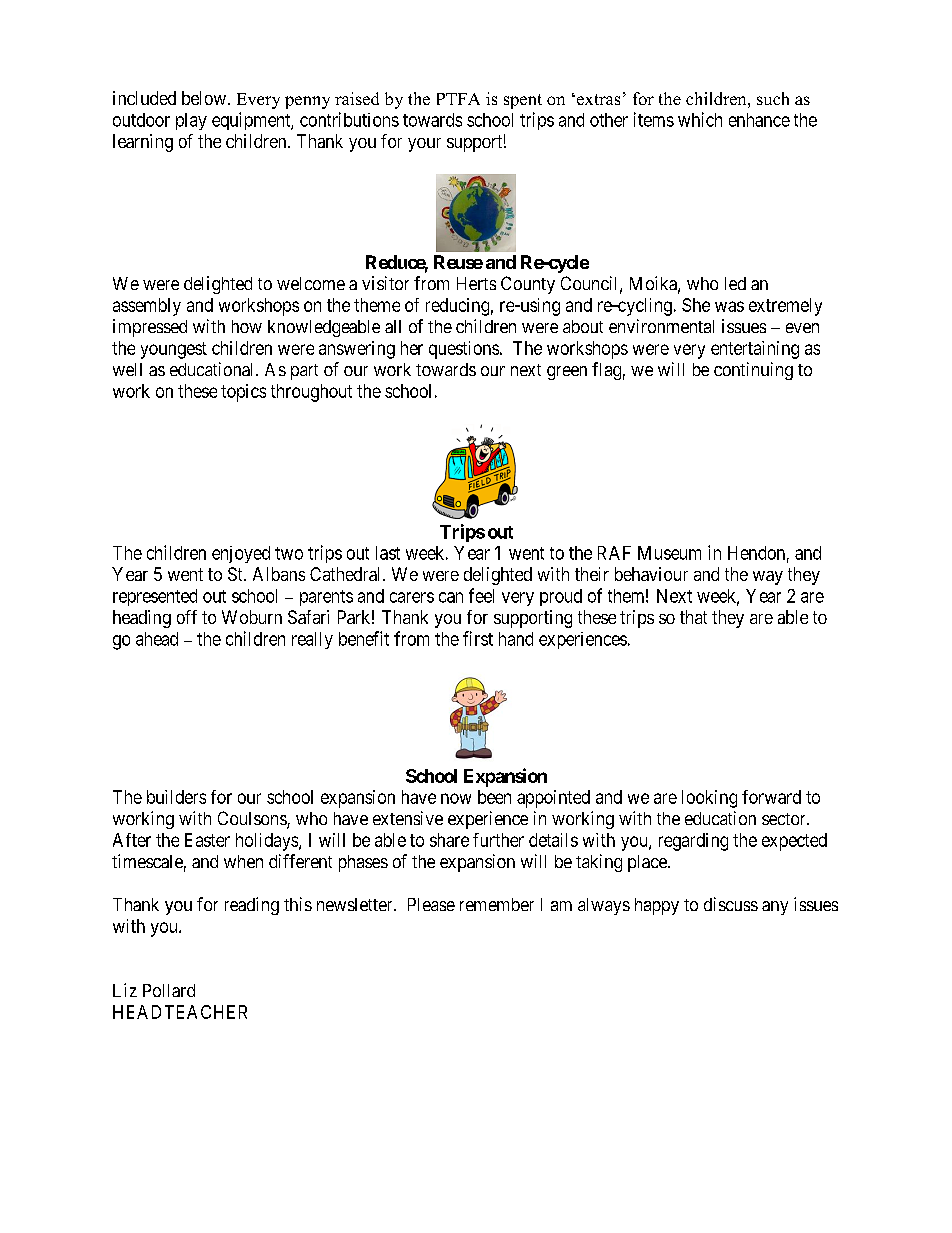  I want to click on Please, so click(431, 904).
